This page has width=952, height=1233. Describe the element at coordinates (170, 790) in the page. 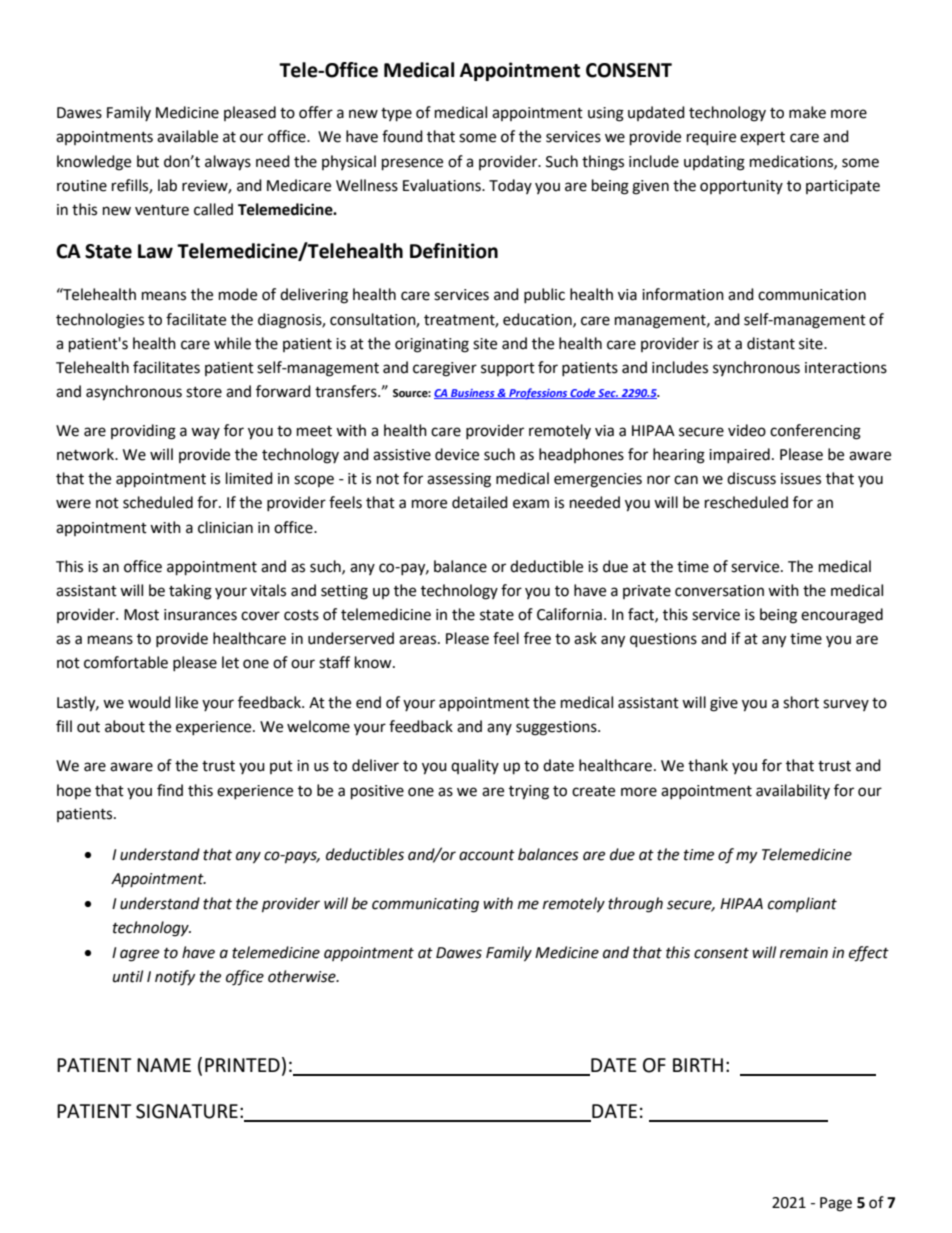

I see `find` at that location.
